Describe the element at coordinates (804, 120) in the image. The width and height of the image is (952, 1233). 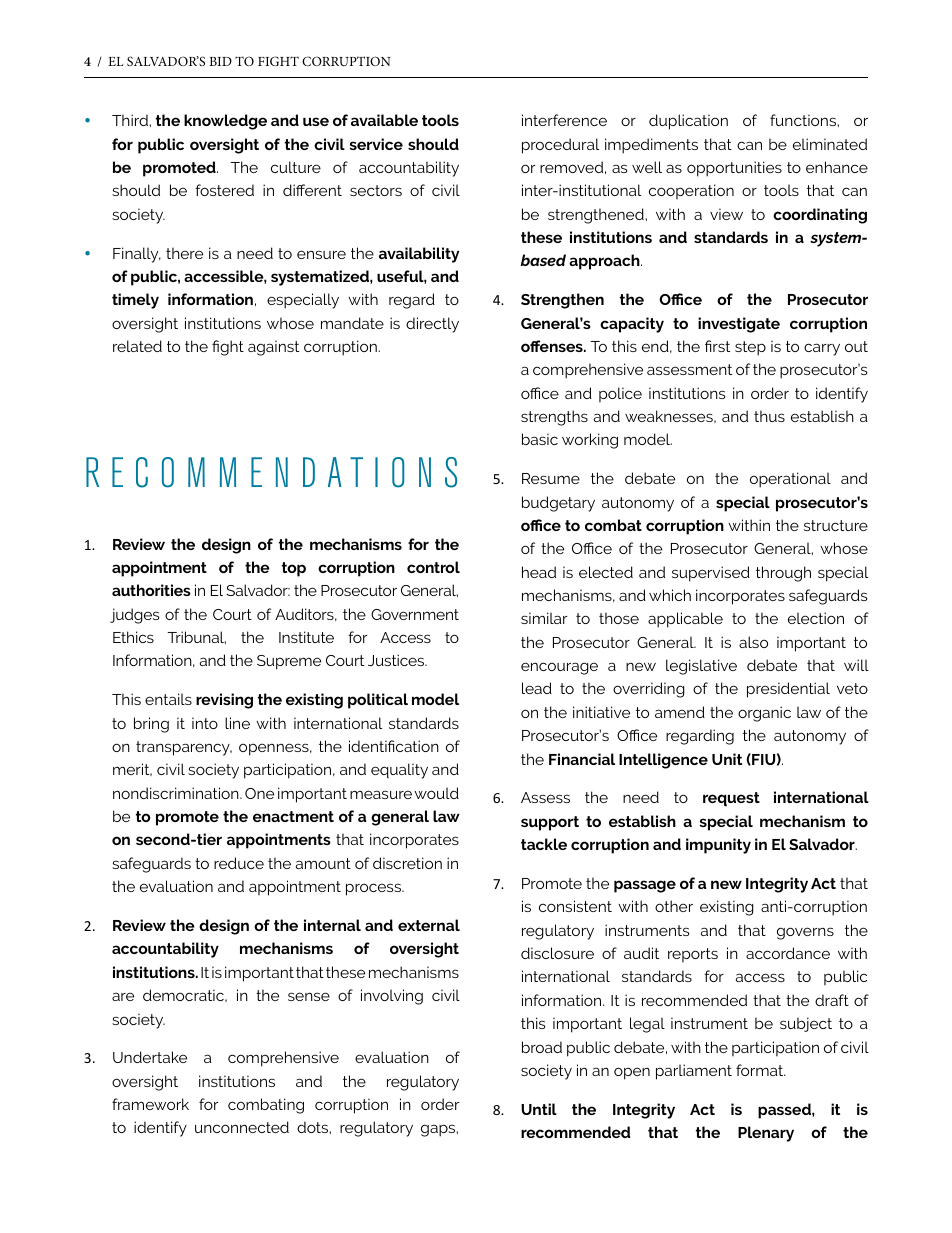
I see `functions` at that location.
